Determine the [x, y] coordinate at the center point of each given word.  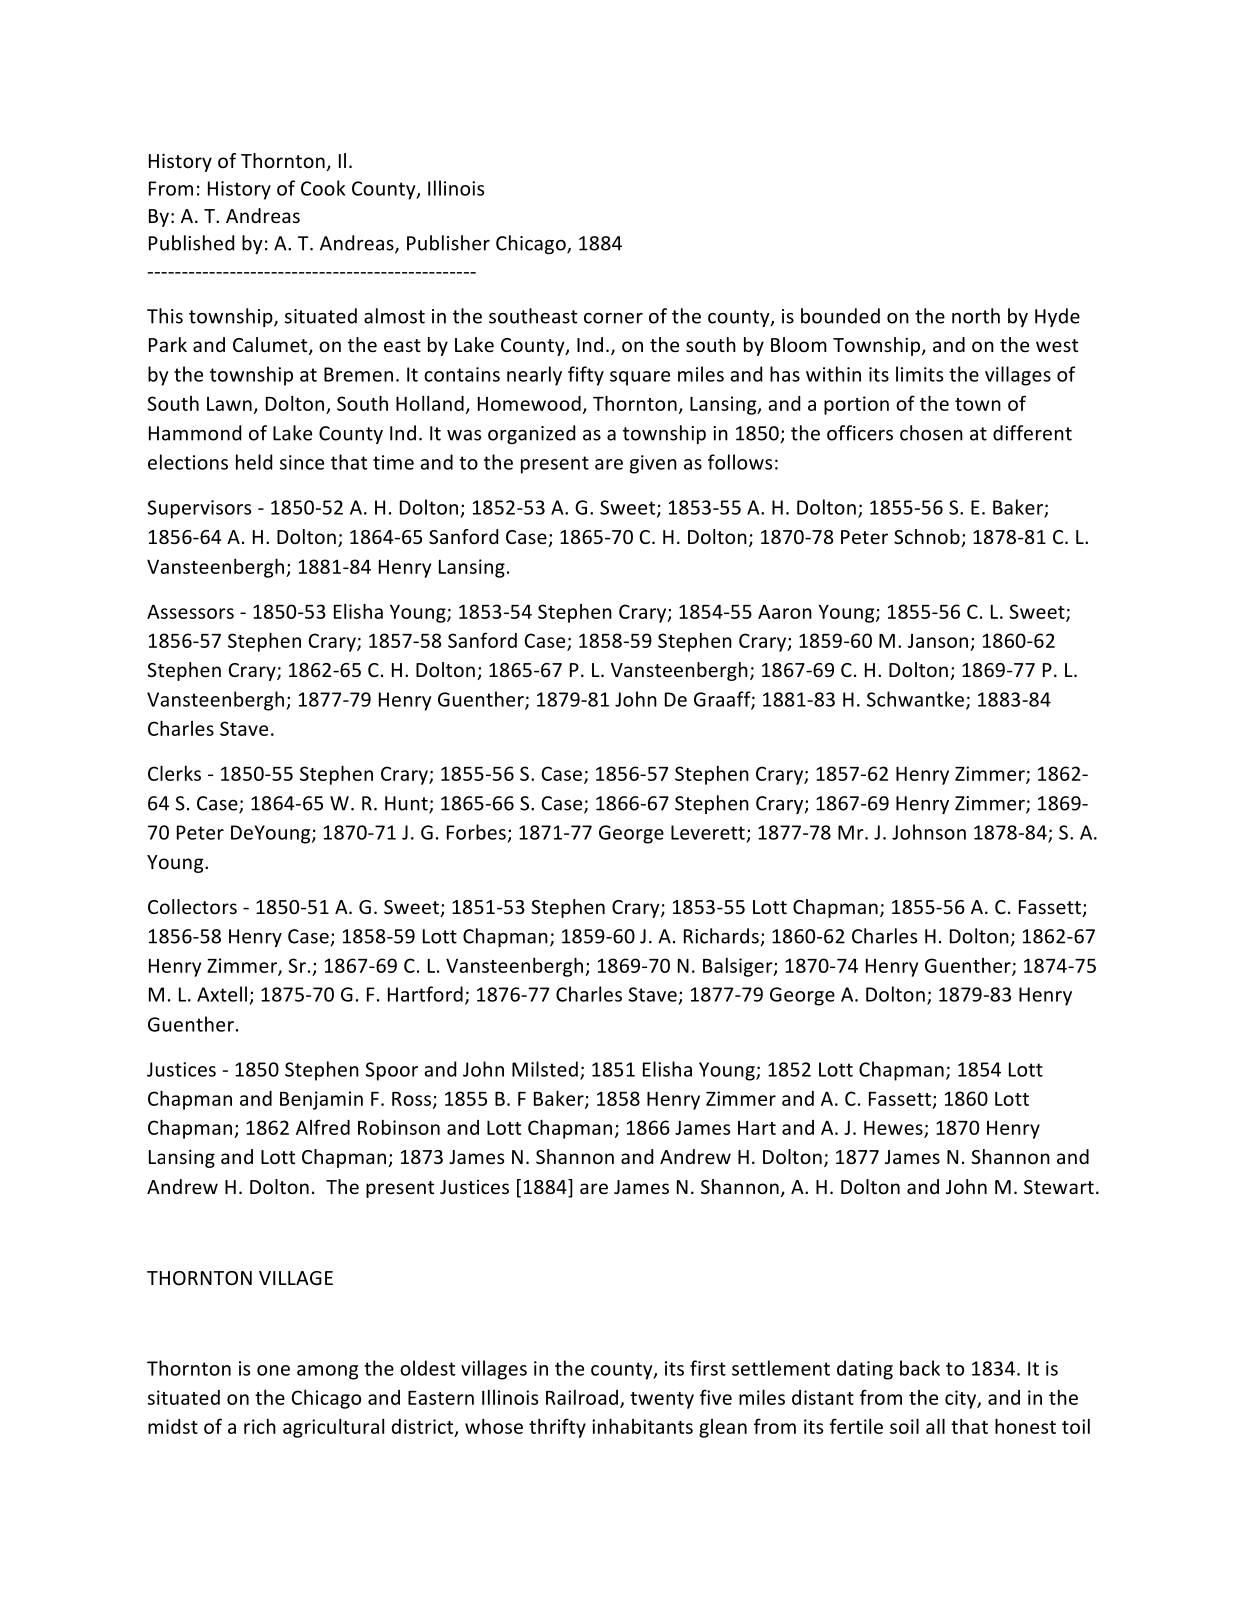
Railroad [582, 1397]
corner [613, 318]
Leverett [708, 832]
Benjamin [321, 1100]
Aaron [785, 611]
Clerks [174, 773]
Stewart [1059, 1187]
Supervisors [199, 509]
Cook [323, 188]
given [653, 464]
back [920, 1368]
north [976, 316]
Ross [413, 1100]
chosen [931, 433]
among [327, 1372]
